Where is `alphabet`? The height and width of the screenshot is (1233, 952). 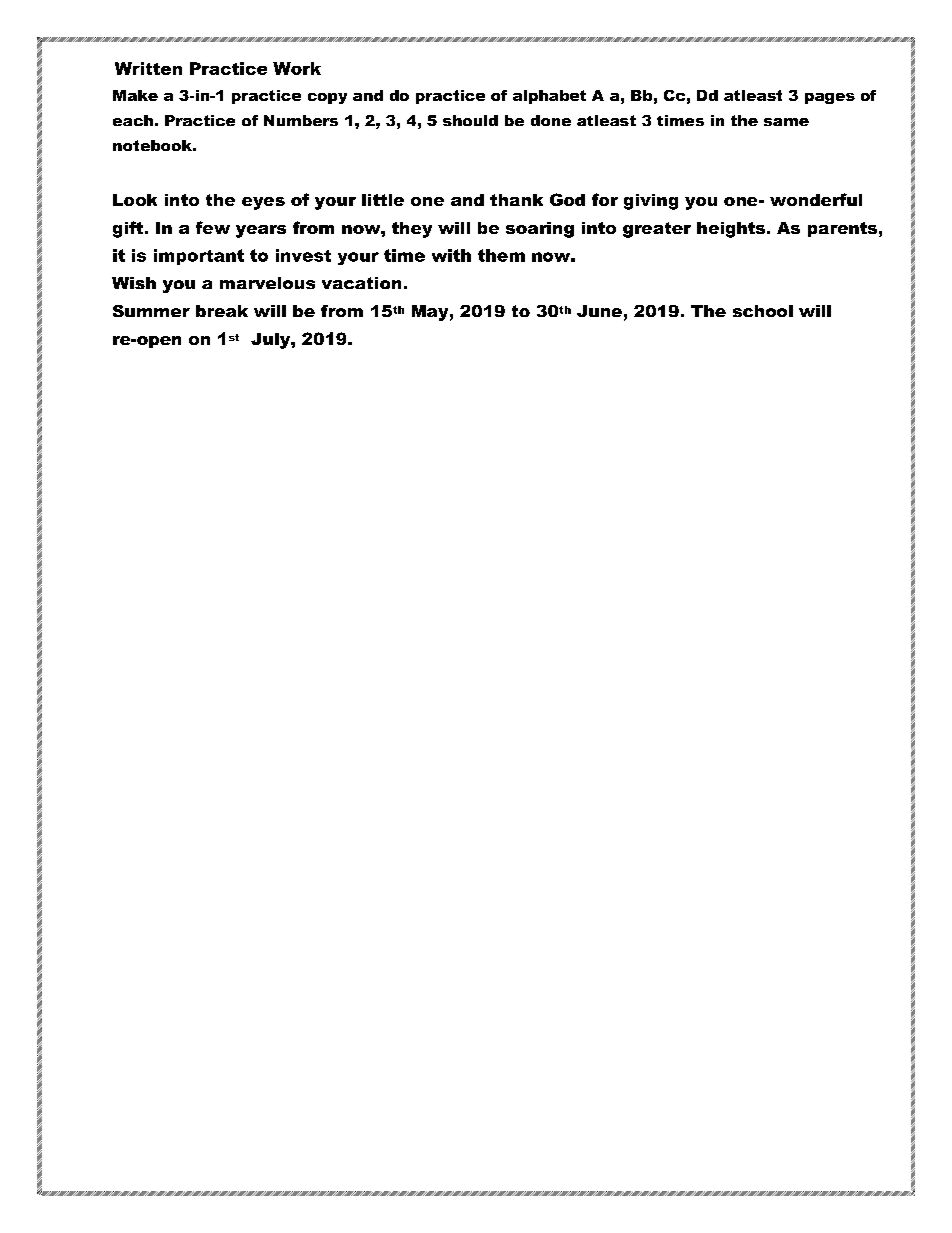 alphabet is located at coordinates (549, 97).
